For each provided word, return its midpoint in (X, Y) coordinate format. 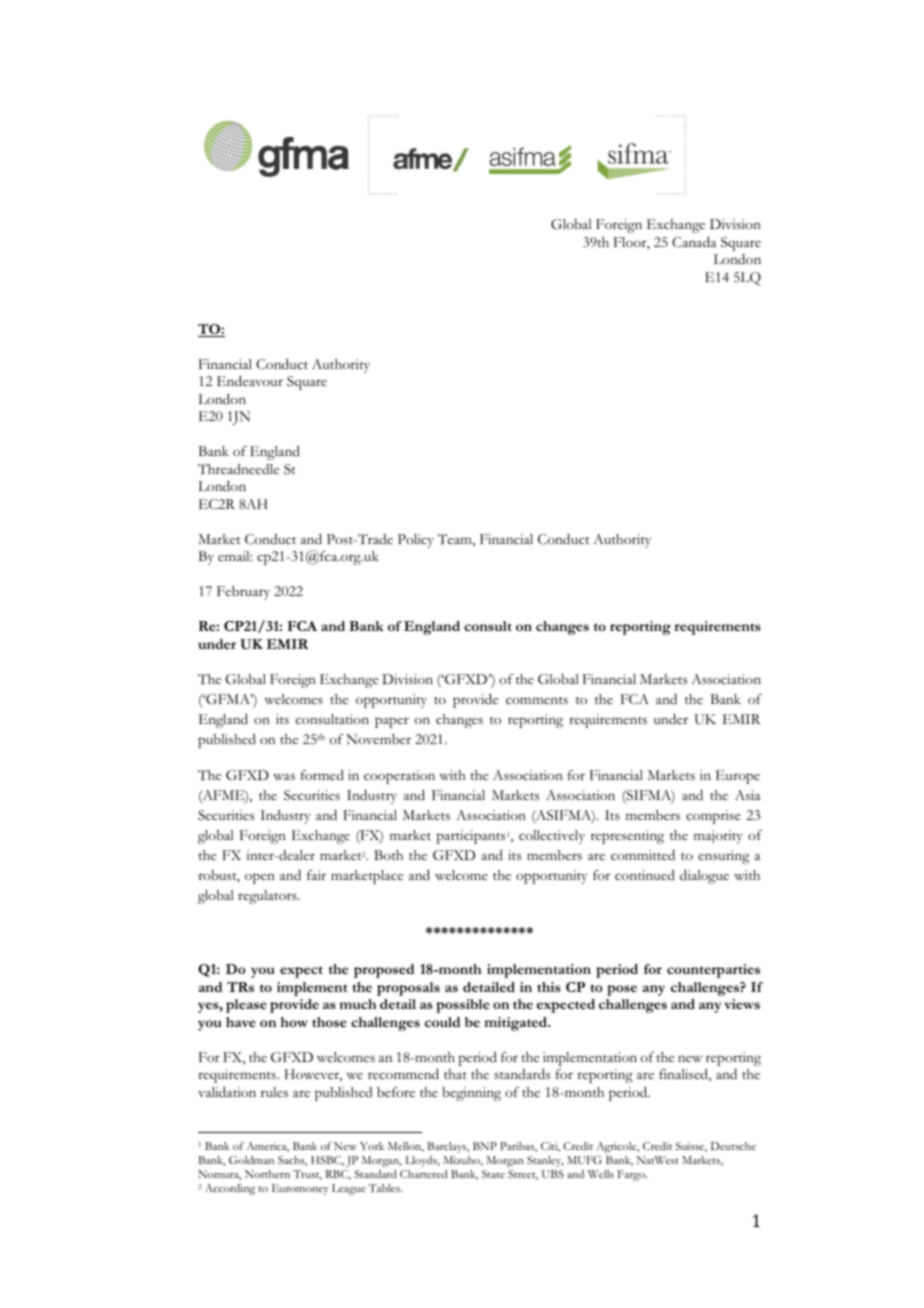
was (284, 777)
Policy (416, 541)
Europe (738, 777)
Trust (307, 1175)
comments (537, 701)
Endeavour (250, 381)
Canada (694, 242)
